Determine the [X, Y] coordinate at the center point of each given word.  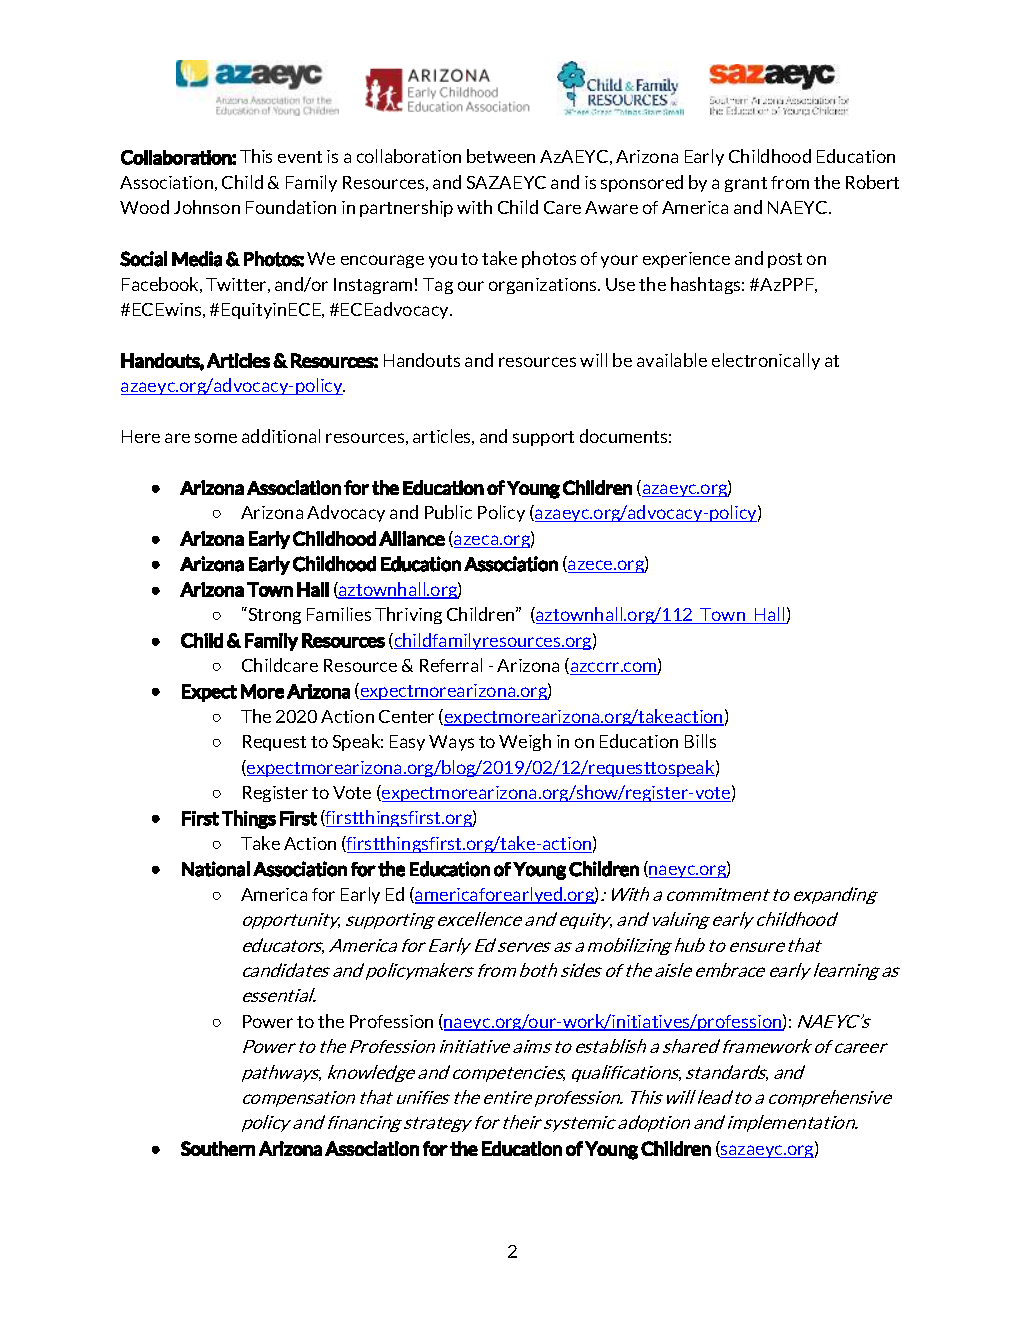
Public [448, 512]
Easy [407, 743]
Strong [273, 615]
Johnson [207, 207]
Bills [700, 741]
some [216, 438]
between [501, 156]
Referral [451, 665]
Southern [218, 1148]
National [216, 869]
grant [746, 184]
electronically [766, 361]
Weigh [525, 742]
